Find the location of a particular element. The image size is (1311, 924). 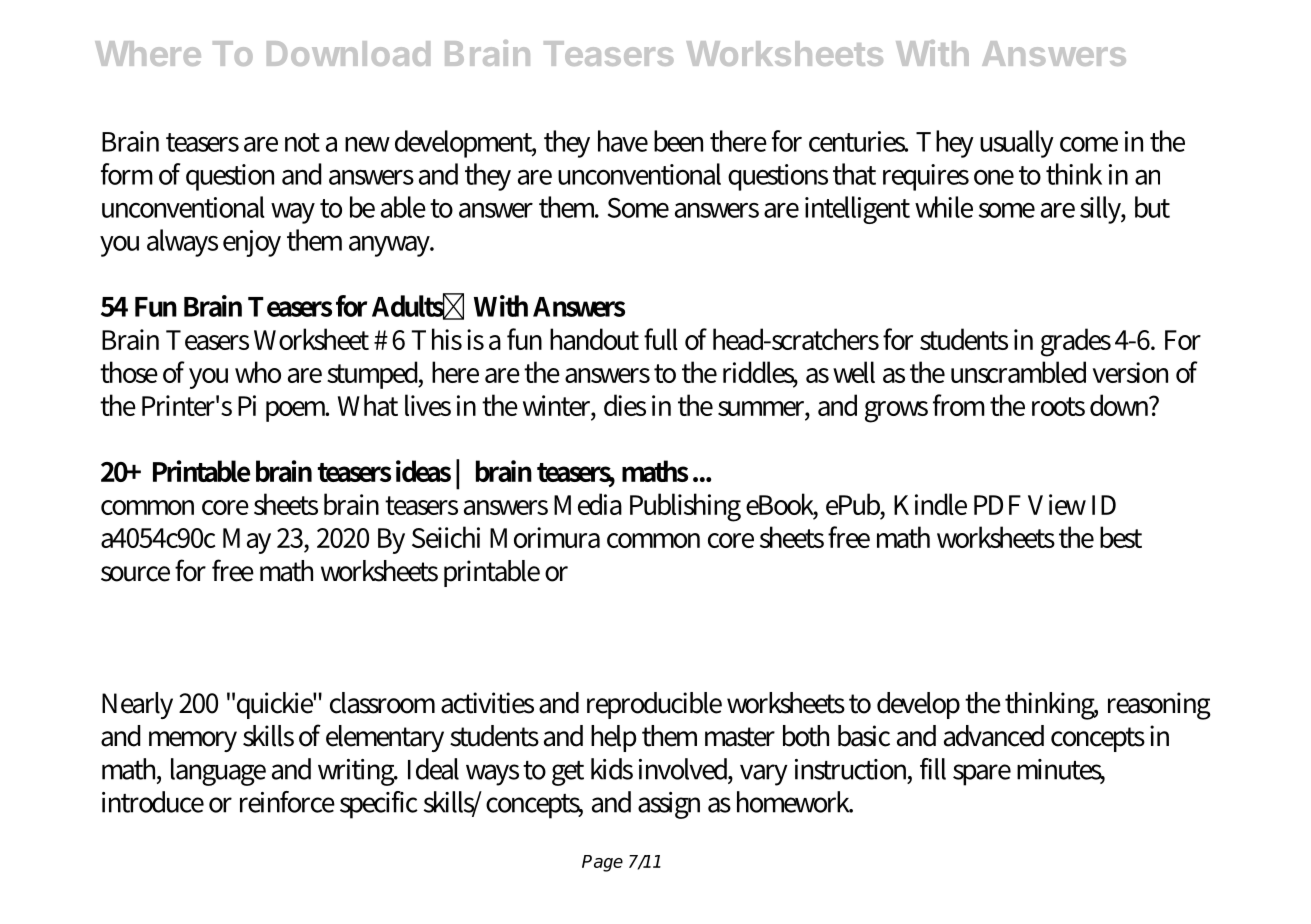

reasoning is located at coordinates (1159, 706).
